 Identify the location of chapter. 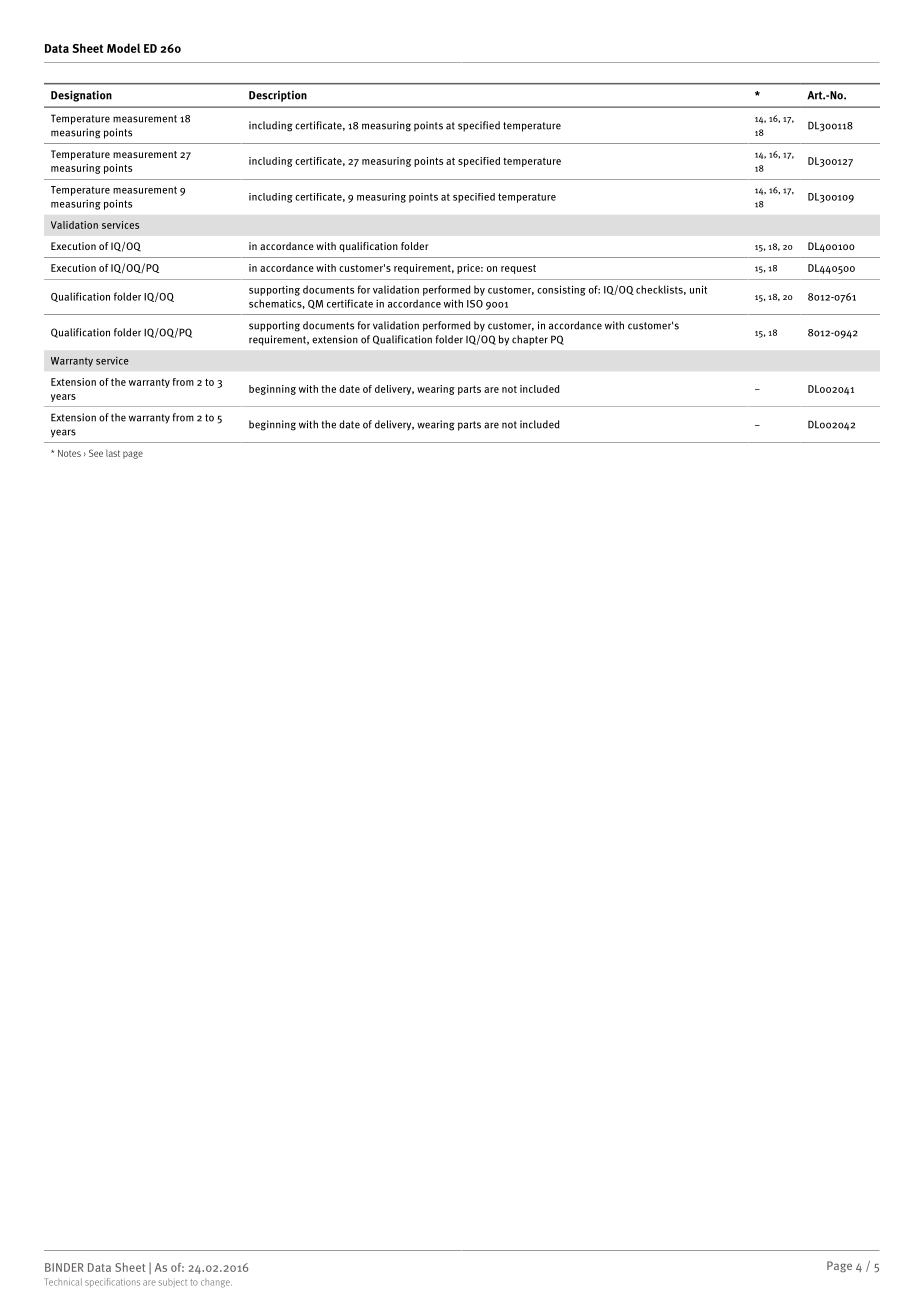
(530, 340).
